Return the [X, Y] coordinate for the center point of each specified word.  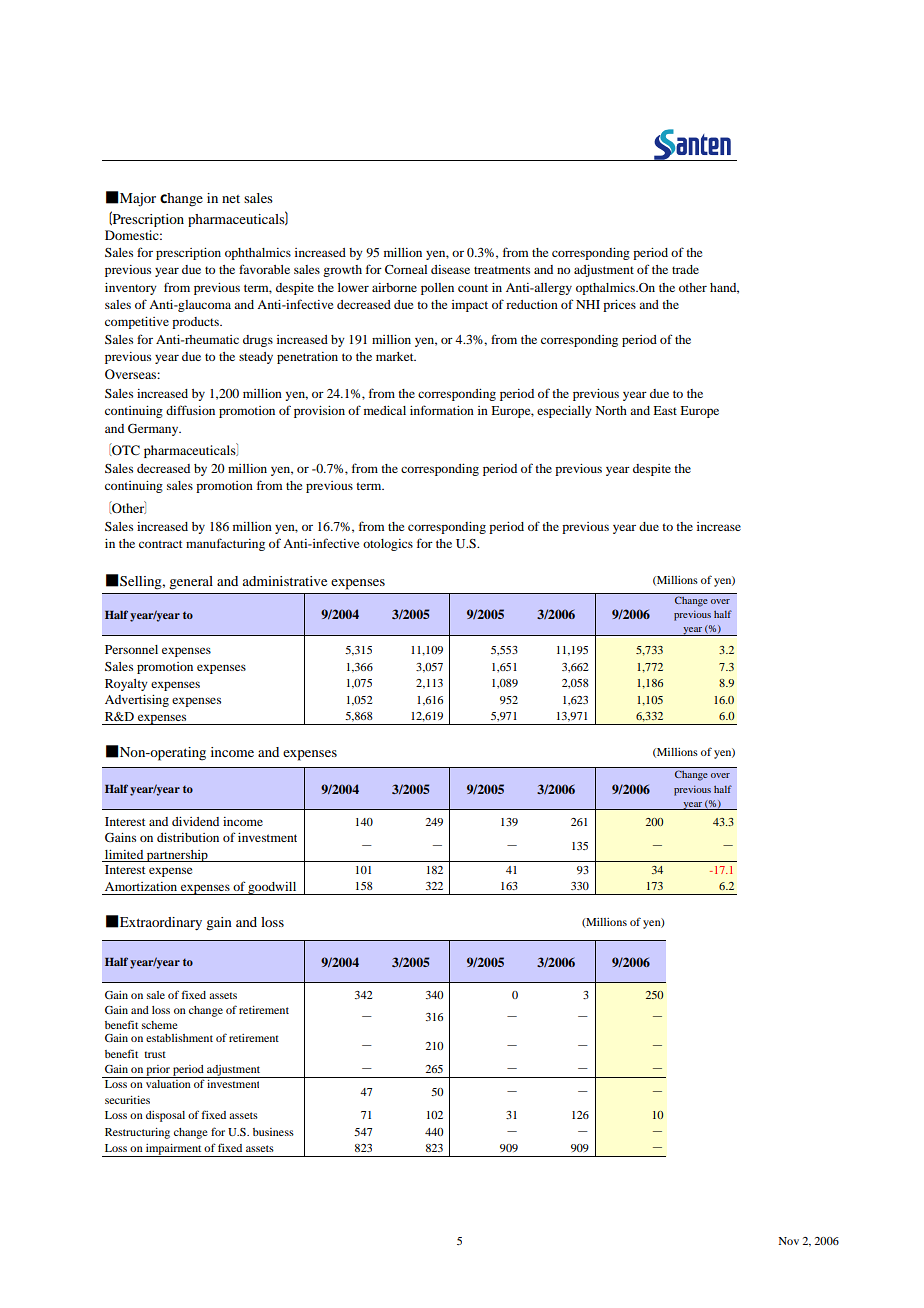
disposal [165, 1116]
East [665, 410]
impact [470, 306]
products [196, 323]
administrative [284, 581]
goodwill [272, 888]
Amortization [141, 886]
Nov [788, 1241]
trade [685, 269]
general [191, 583]
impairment [174, 1150]
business [273, 1132]
